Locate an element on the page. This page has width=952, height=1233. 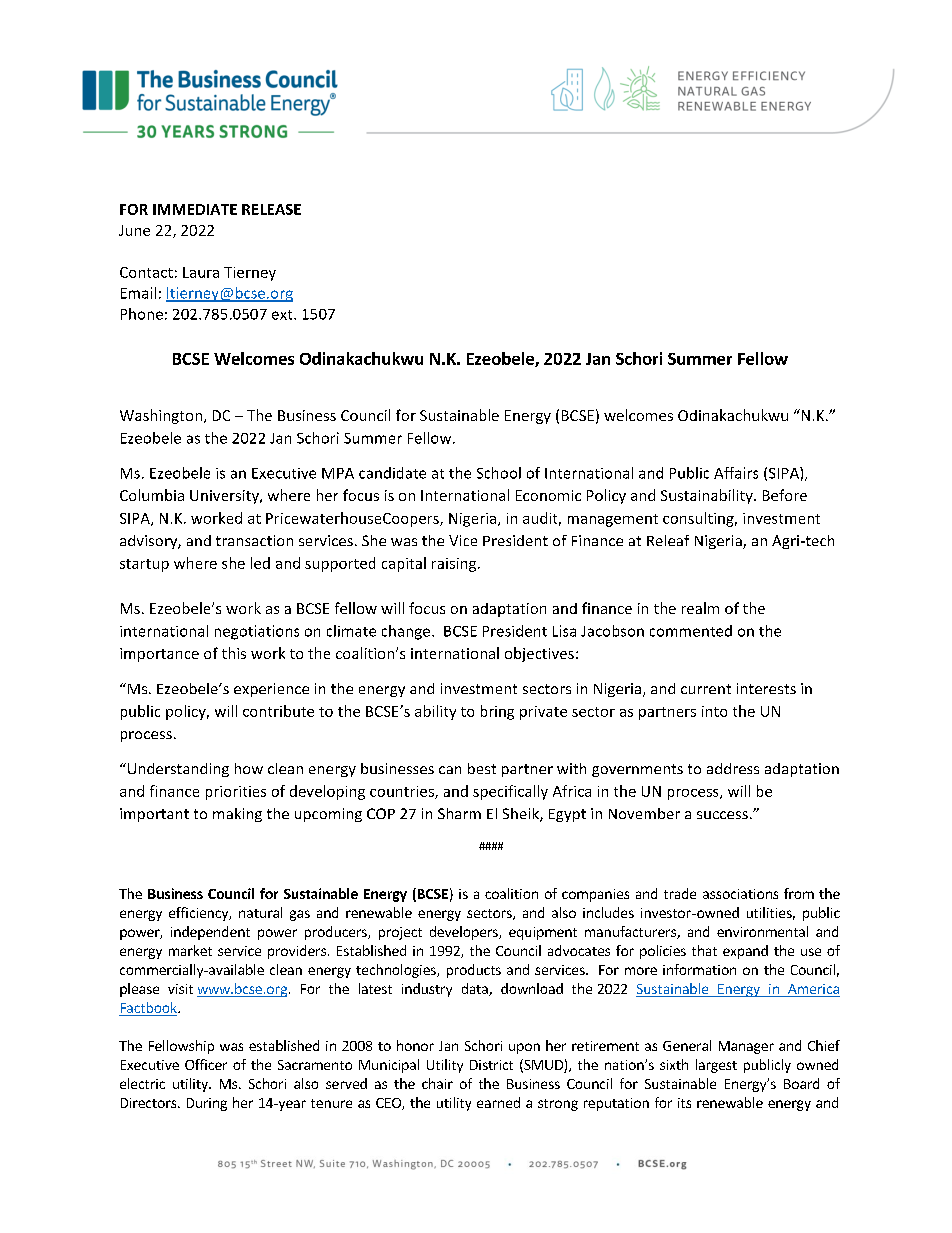
Officer is located at coordinates (206, 1064).
